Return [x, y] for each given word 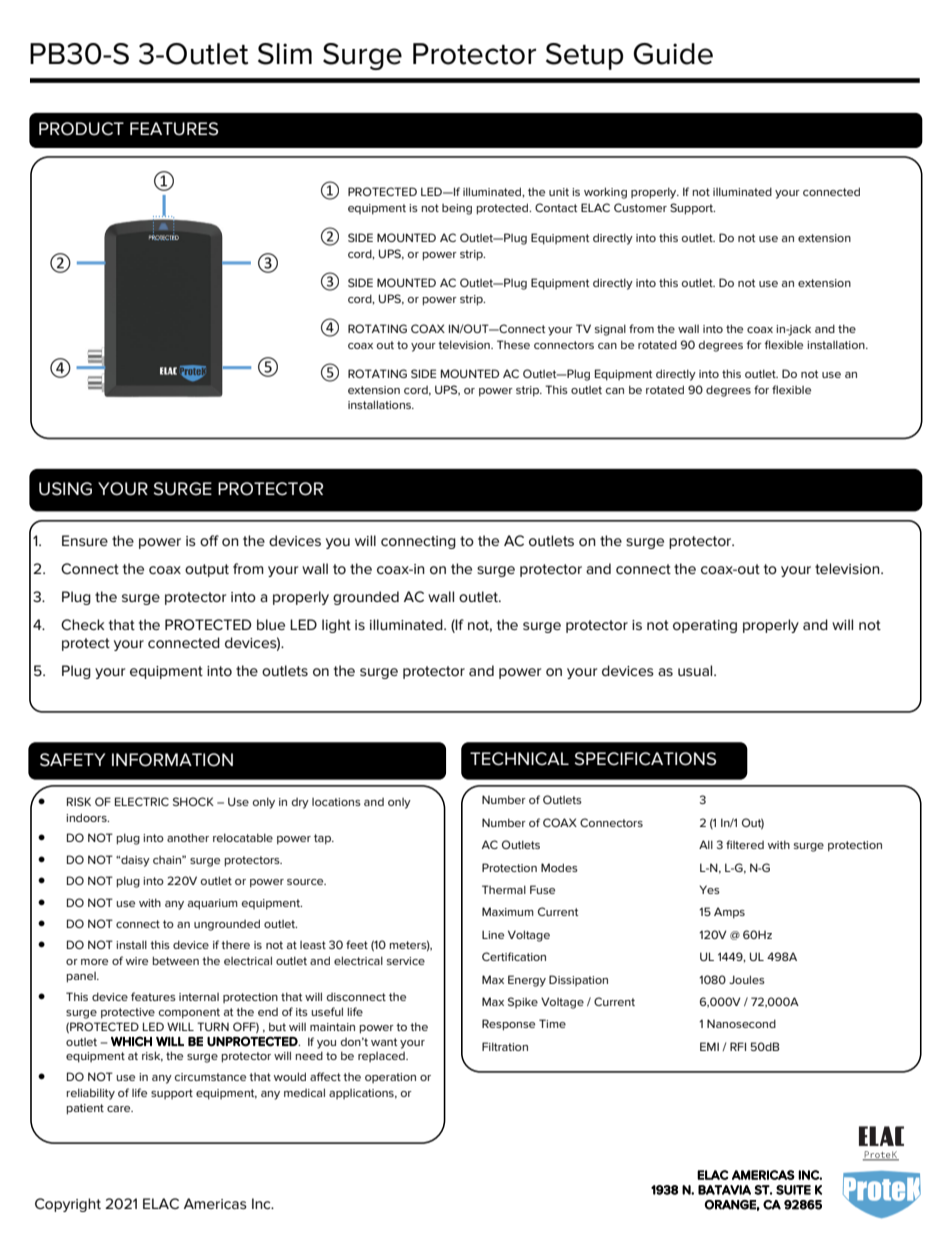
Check [83, 624]
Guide [673, 54]
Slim [285, 54]
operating [705, 626]
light [336, 626]
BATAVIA [724, 1190]
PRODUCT [81, 129]
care [120, 1109]
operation [390, 1078]
